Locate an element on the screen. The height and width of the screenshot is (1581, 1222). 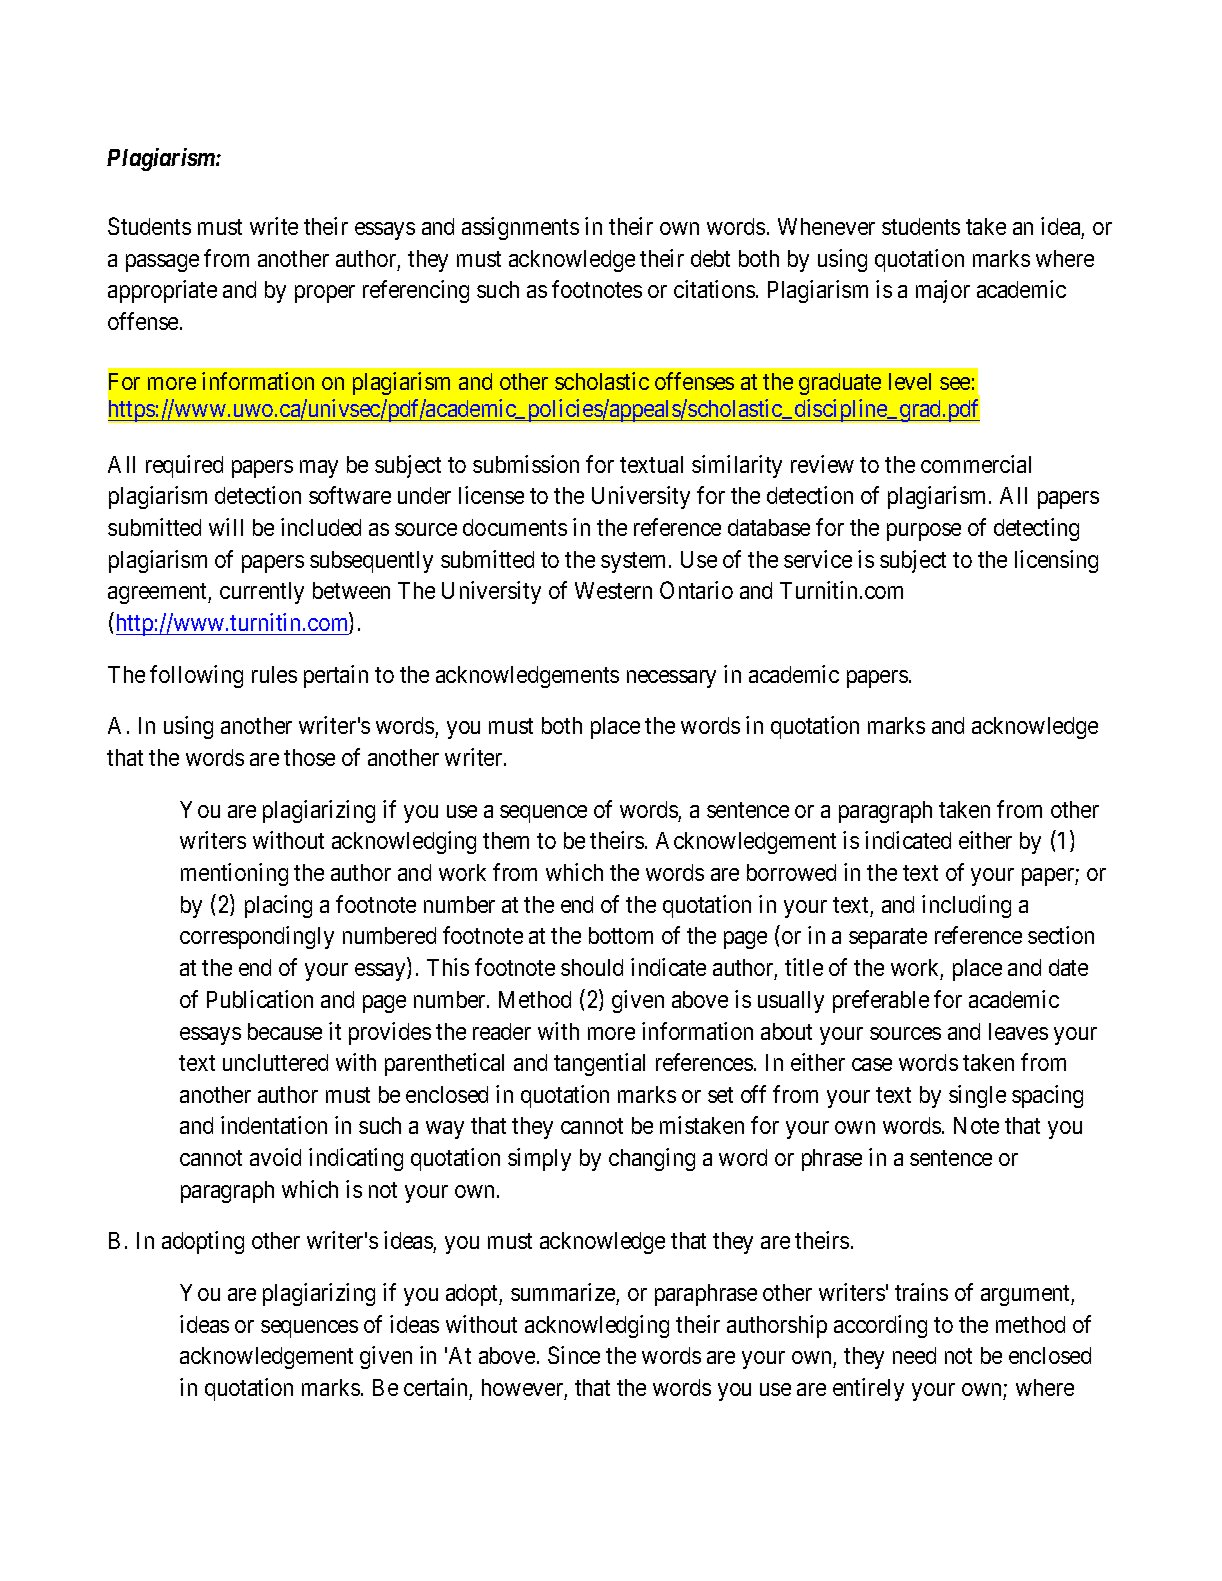
major is located at coordinates (943, 291).
